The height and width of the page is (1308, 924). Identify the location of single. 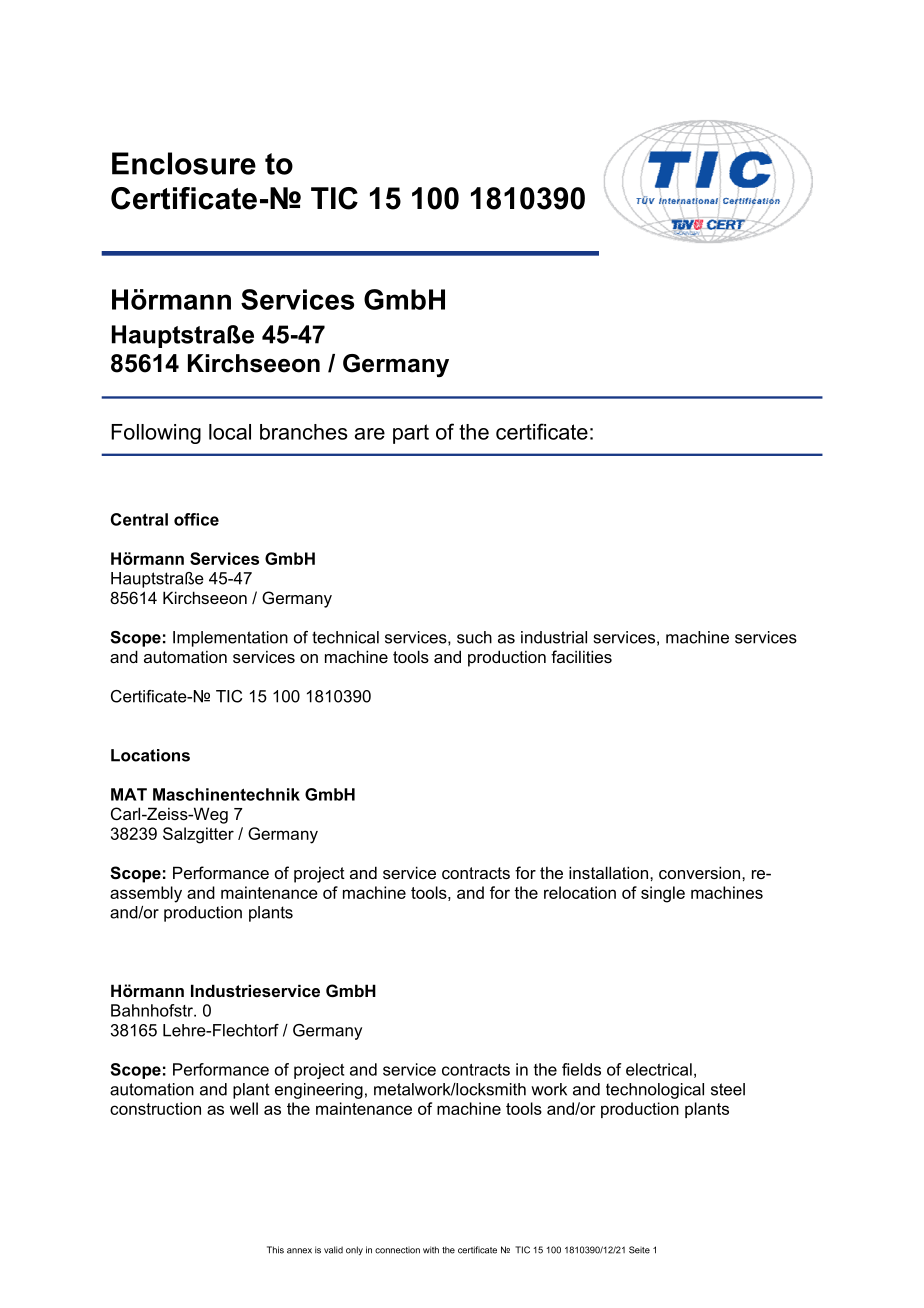
(663, 894).
